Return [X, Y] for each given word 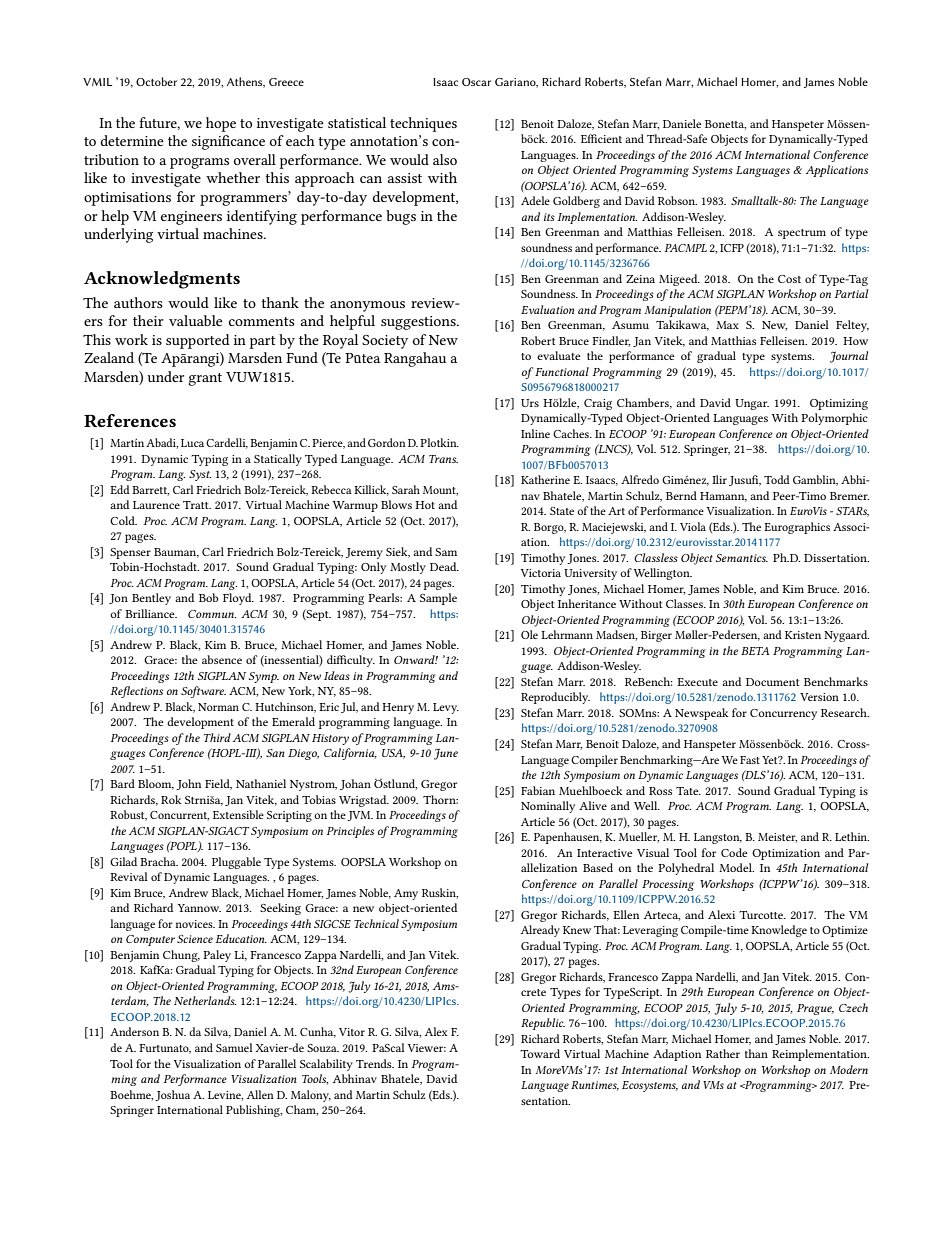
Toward [540, 1053]
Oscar [476, 82]
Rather [723, 1053]
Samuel [234, 1047]
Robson [677, 200]
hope [221, 124]
